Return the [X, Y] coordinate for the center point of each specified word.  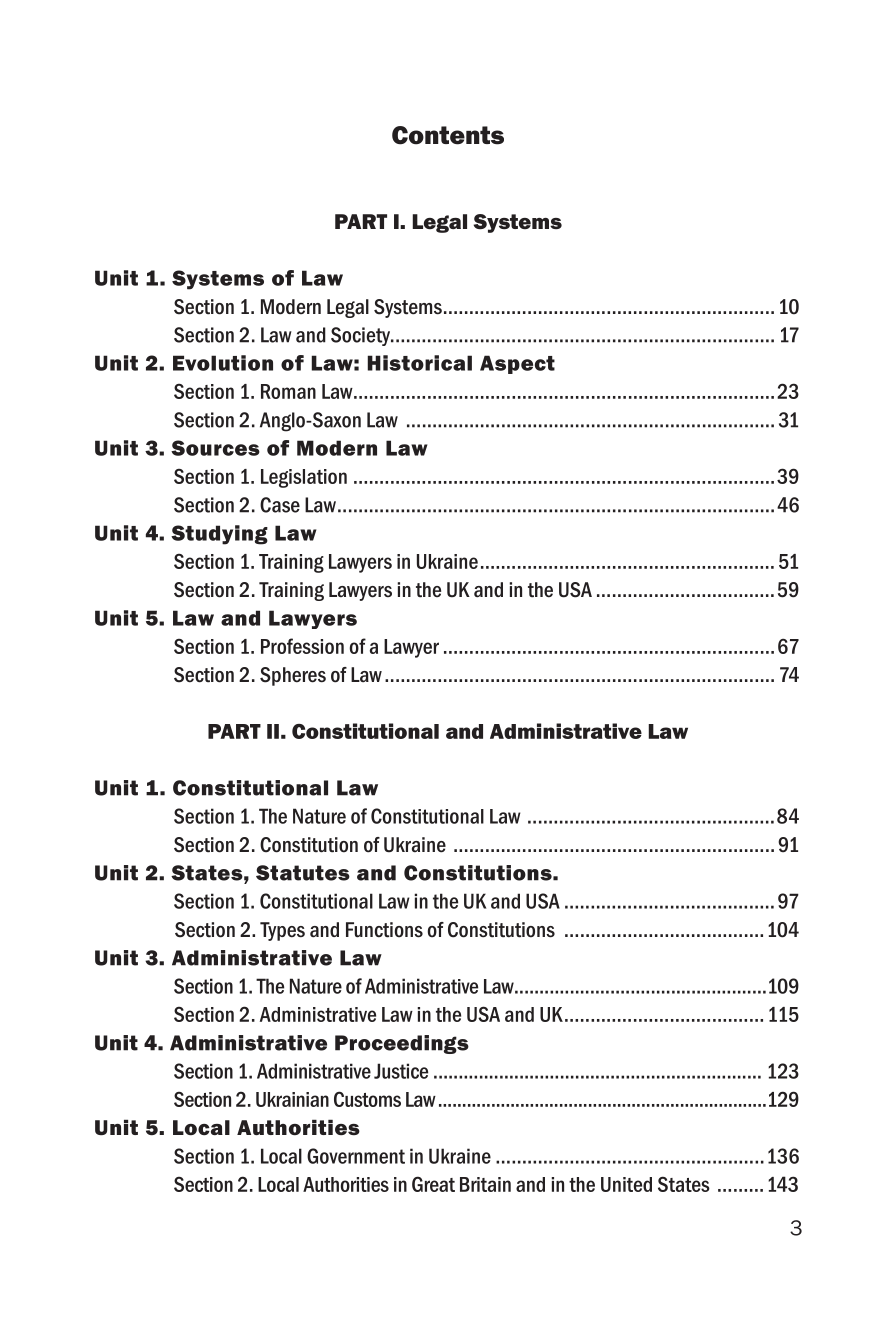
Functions [384, 930]
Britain [485, 1184]
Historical [419, 363]
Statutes [303, 873]
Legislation [304, 478]
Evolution [223, 363]
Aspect [517, 364]
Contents [448, 135]
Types [282, 931]
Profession [302, 646]
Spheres [293, 676]
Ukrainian [292, 1099]
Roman [288, 391]
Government [356, 1156]
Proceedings [402, 1044]
